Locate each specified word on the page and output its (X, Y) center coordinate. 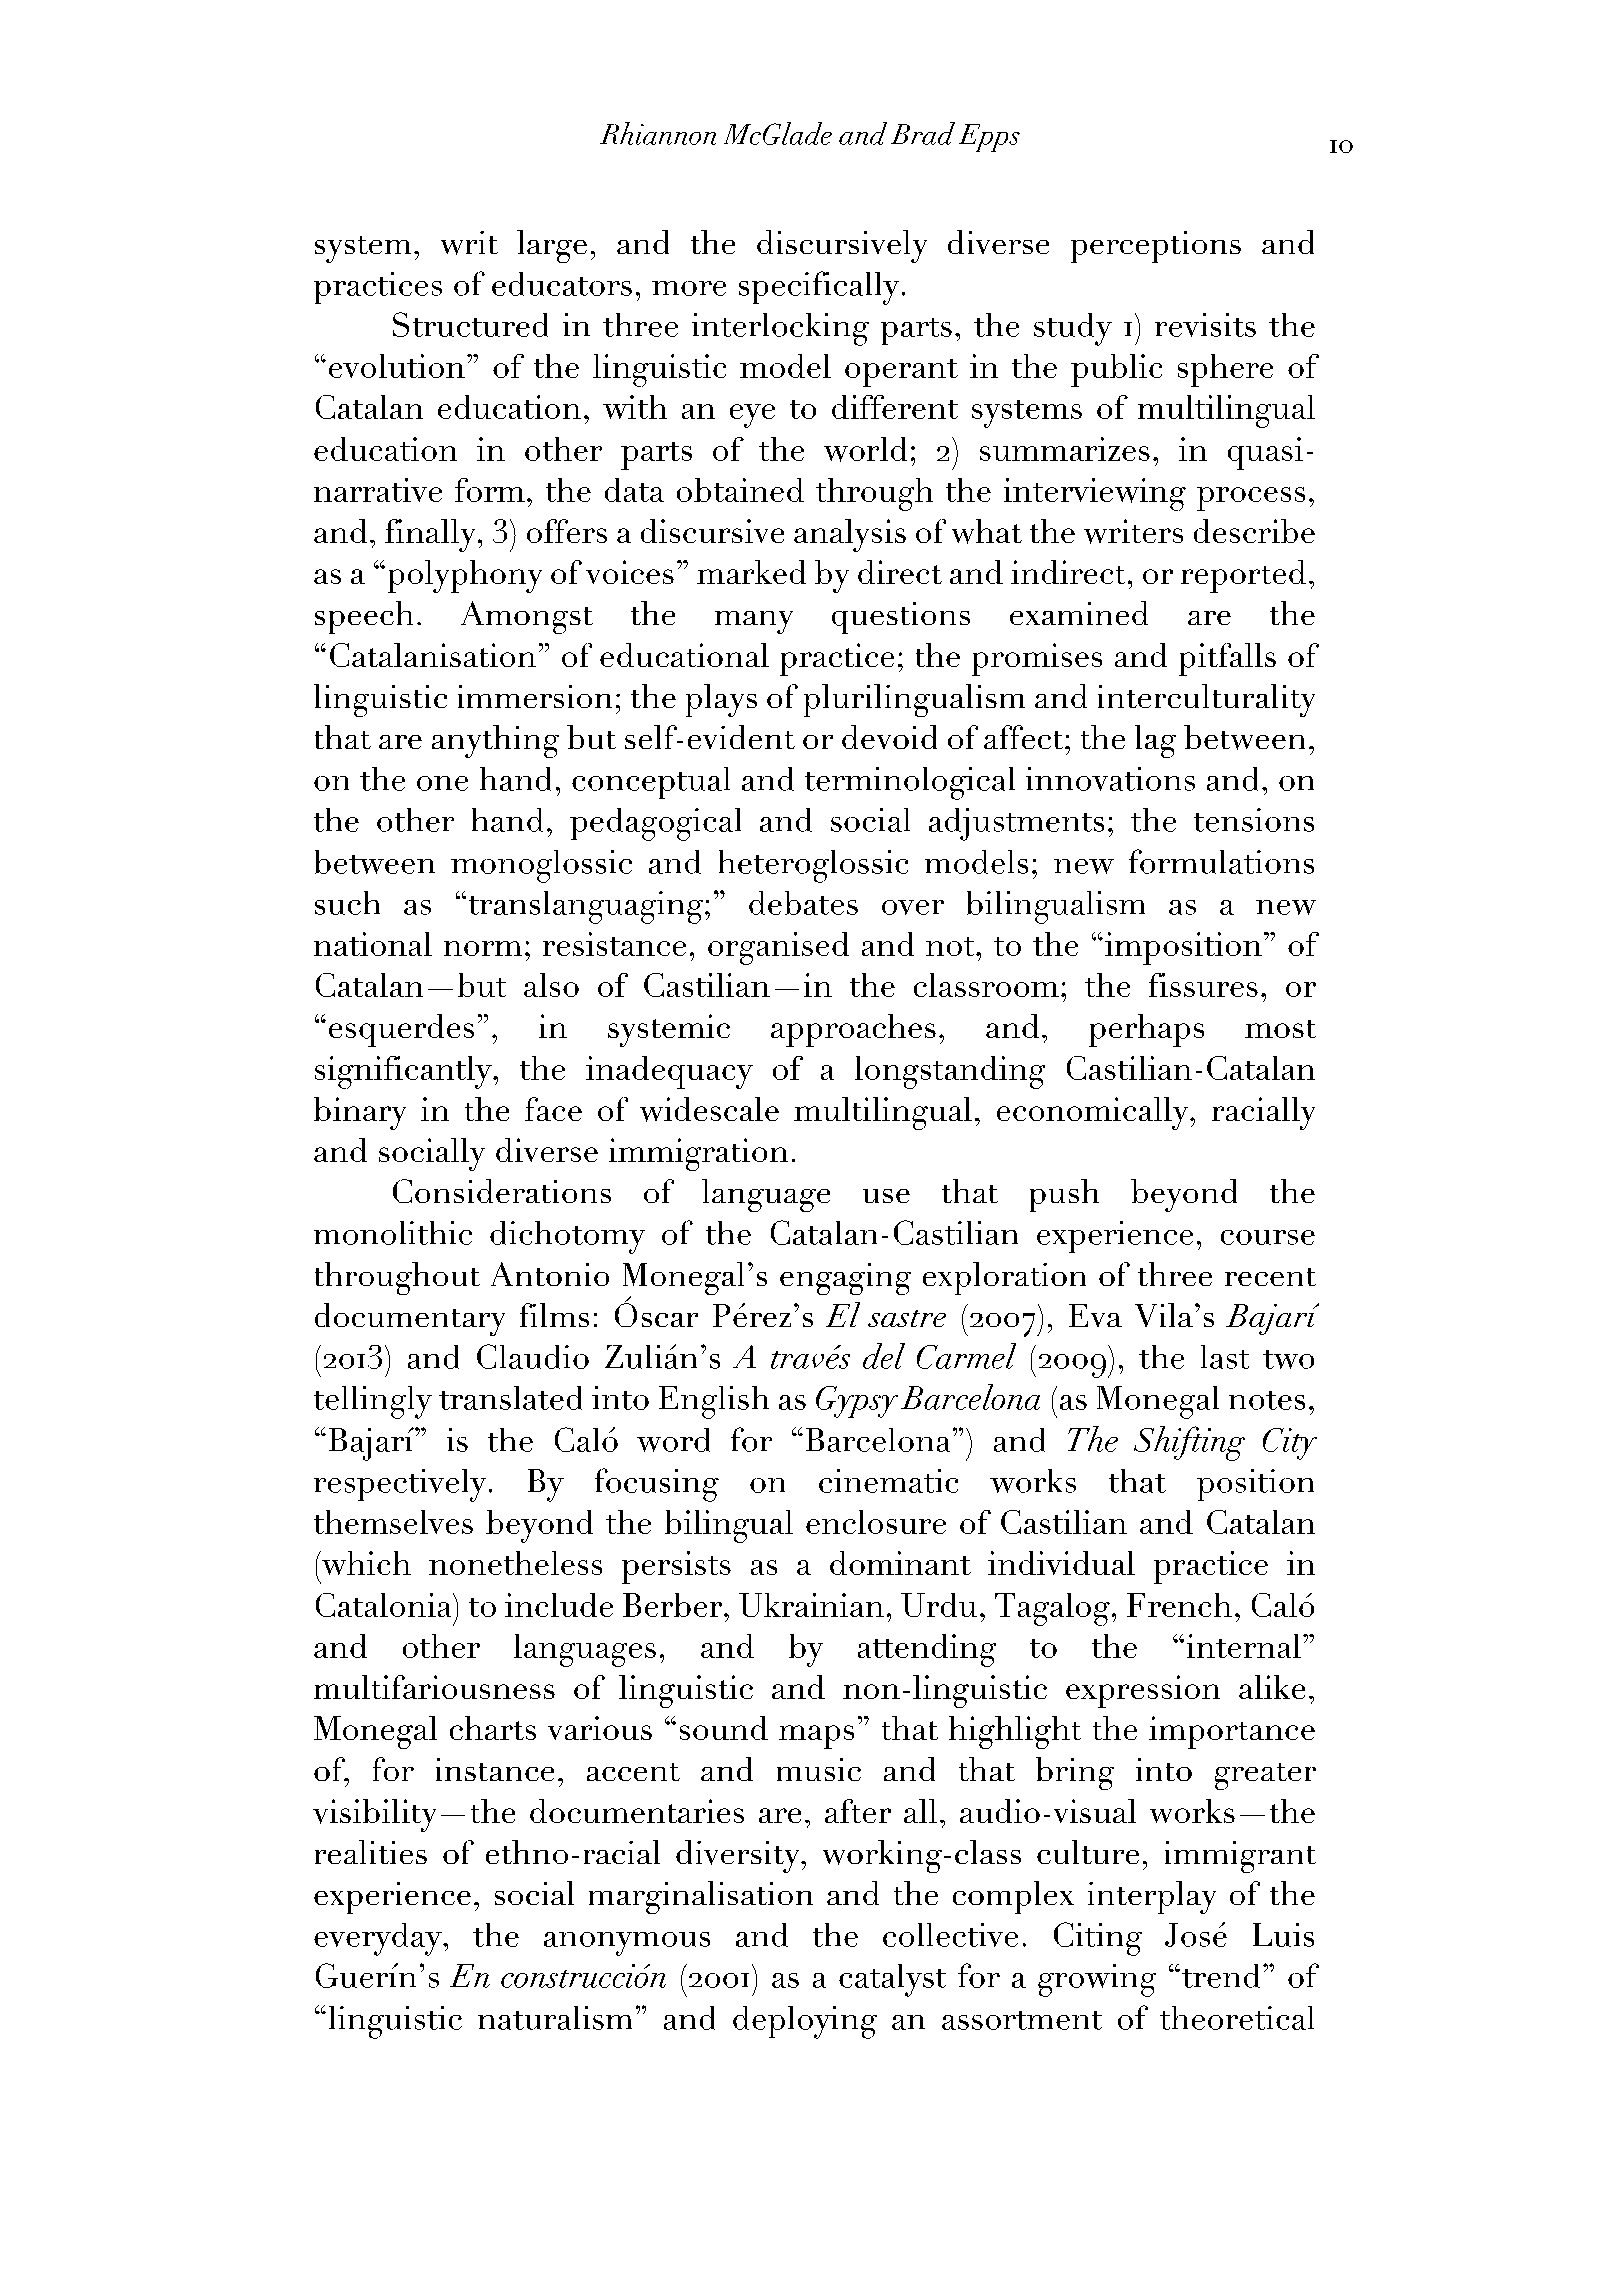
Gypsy (857, 1402)
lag (1155, 741)
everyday (379, 1939)
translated (510, 1398)
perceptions (1156, 247)
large (552, 246)
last (1225, 1357)
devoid (889, 737)
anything (495, 741)
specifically (819, 288)
